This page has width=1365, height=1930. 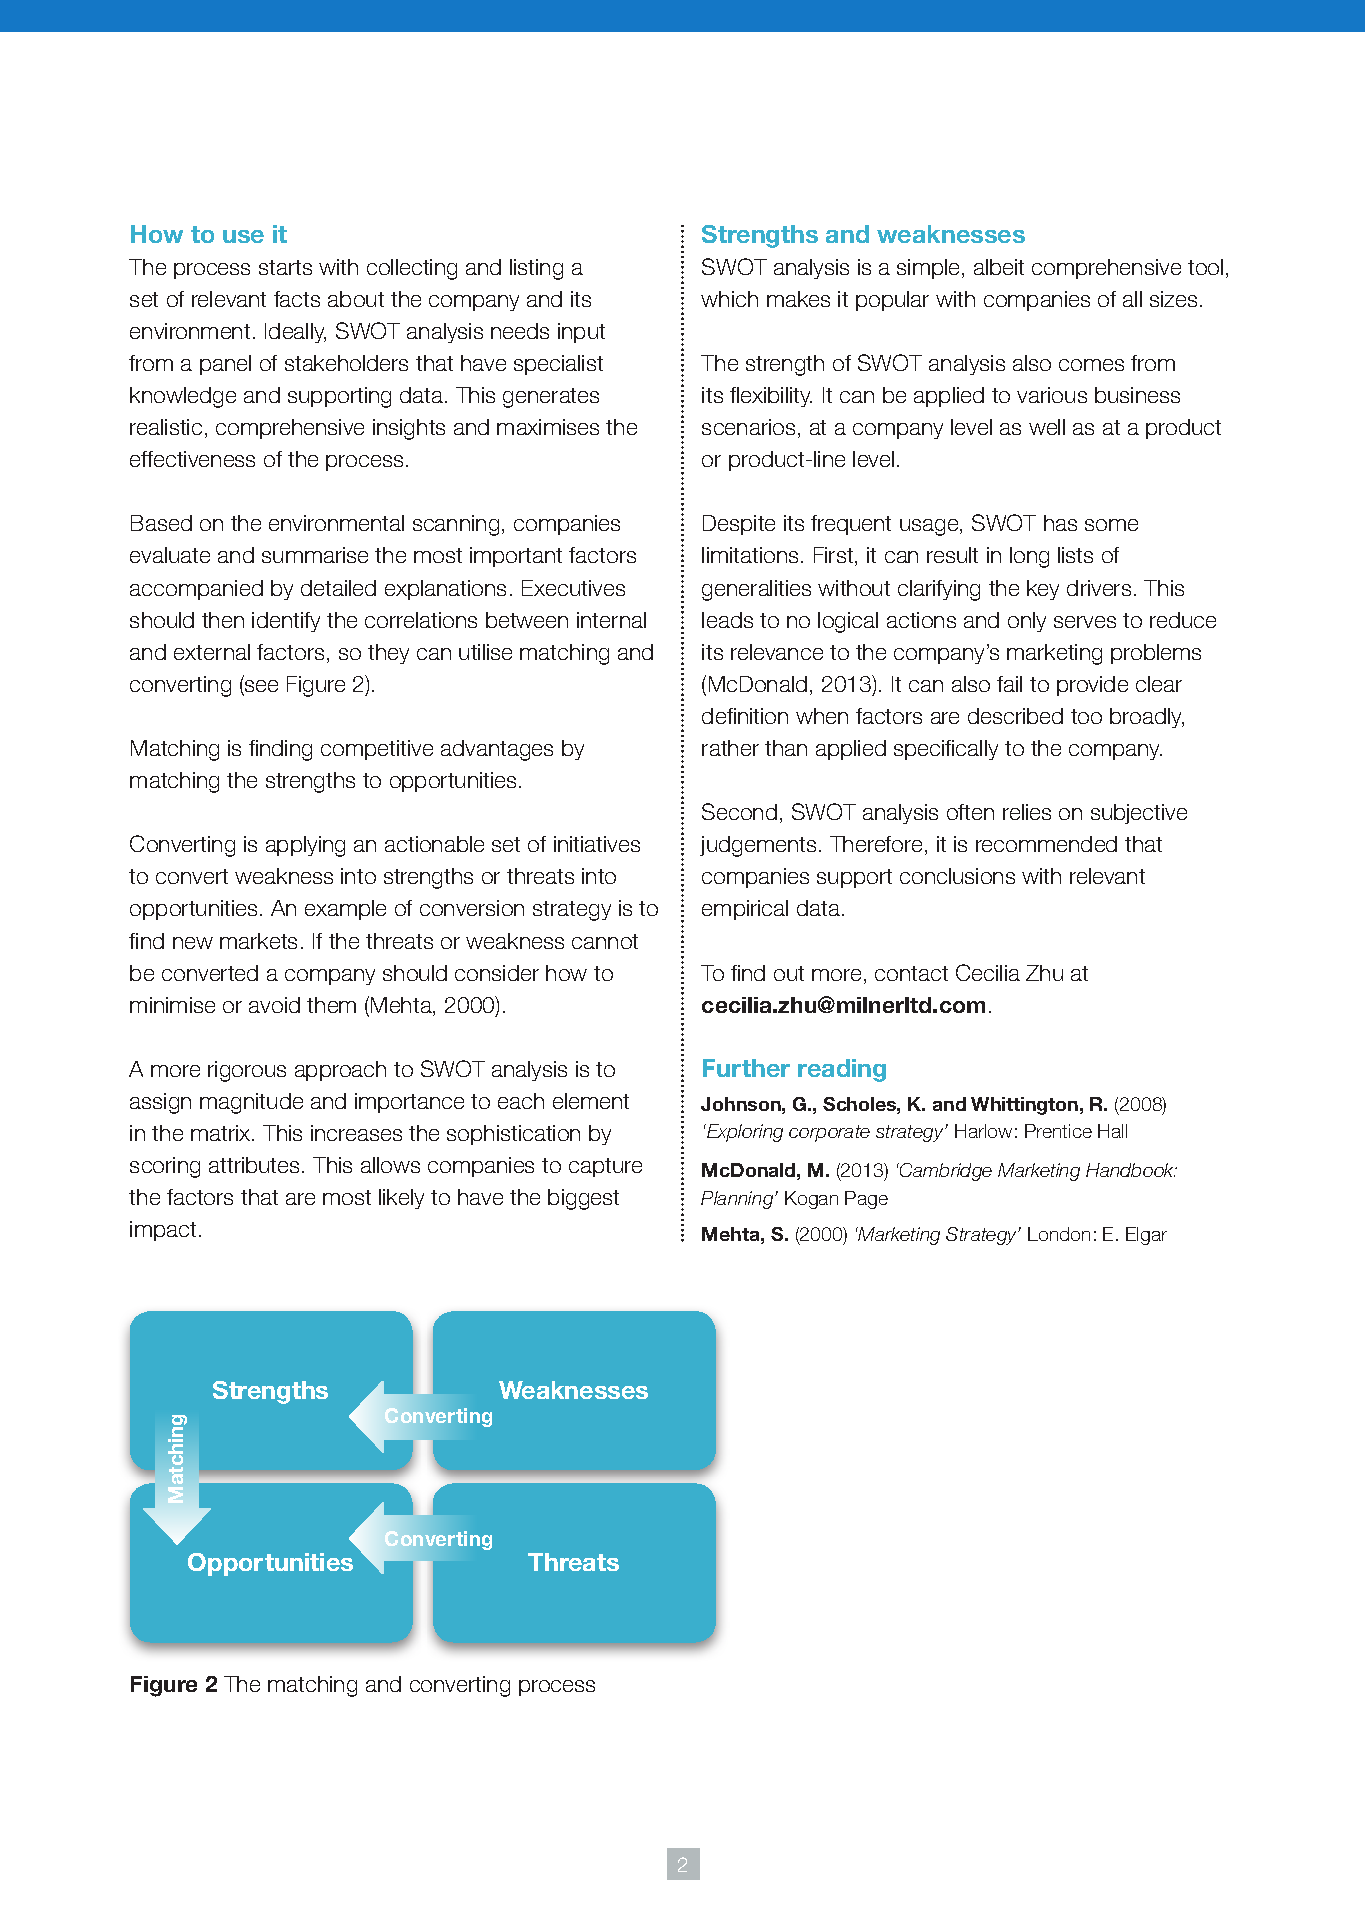 I want to click on generalities, so click(x=756, y=590).
